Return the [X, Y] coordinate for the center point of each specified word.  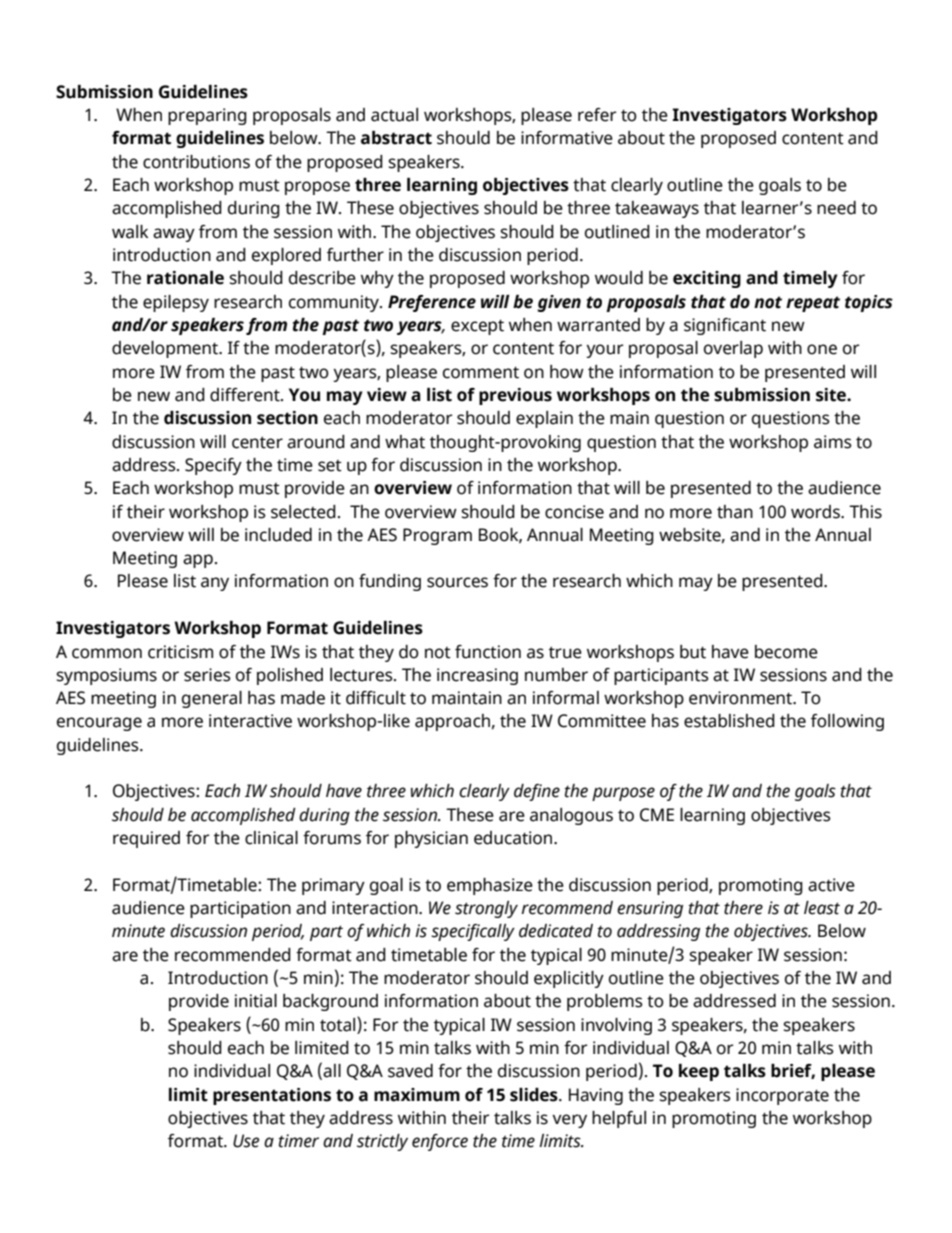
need [836, 208]
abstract [396, 138]
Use [246, 1141]
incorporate [782, 1096]
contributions [196, 162]
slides [535, 1095]
